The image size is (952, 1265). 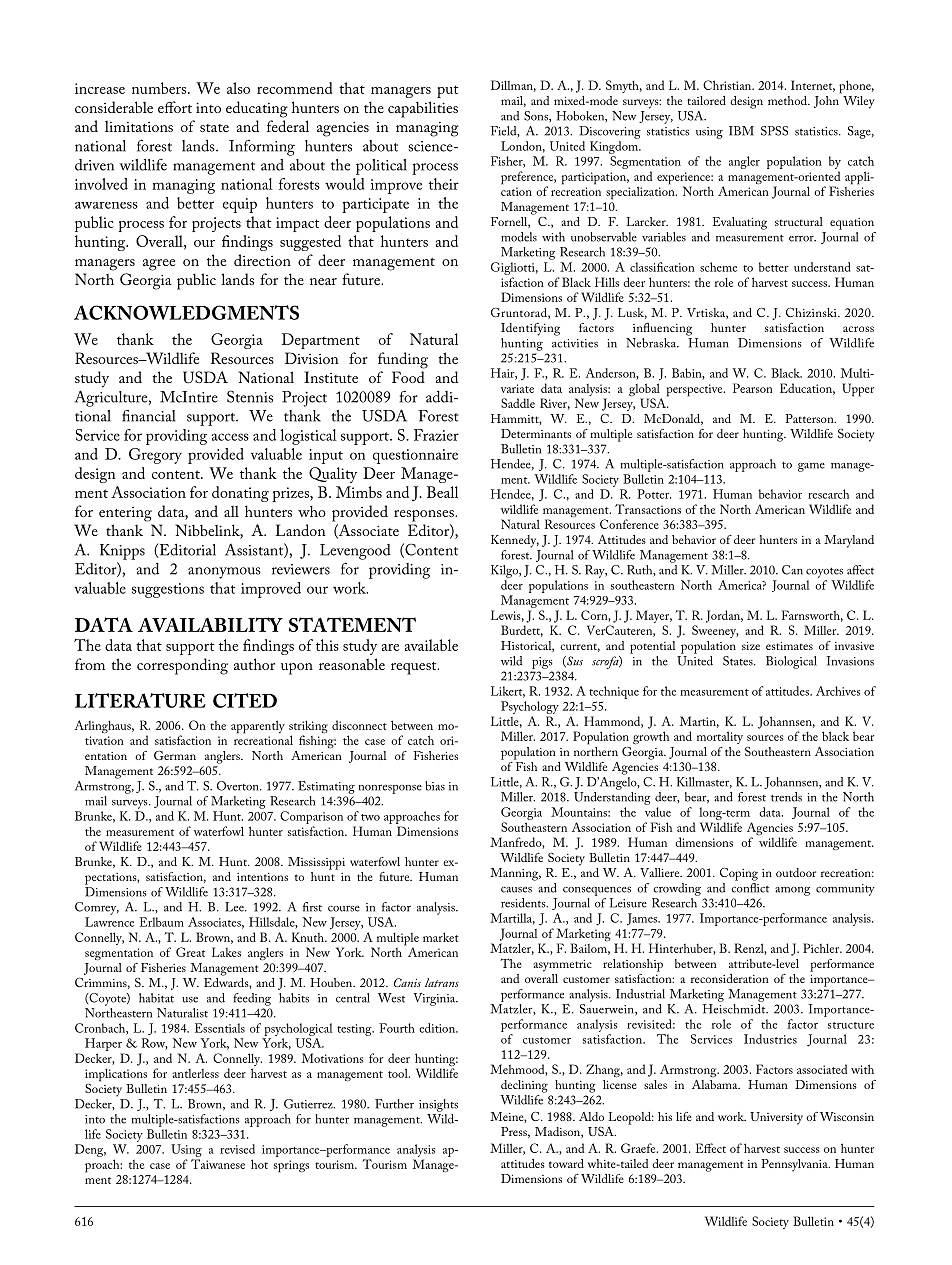 What do you see at coordinates (235, 907) in the screenshot?
I see `Lee` at bounding box center [235, 907].
